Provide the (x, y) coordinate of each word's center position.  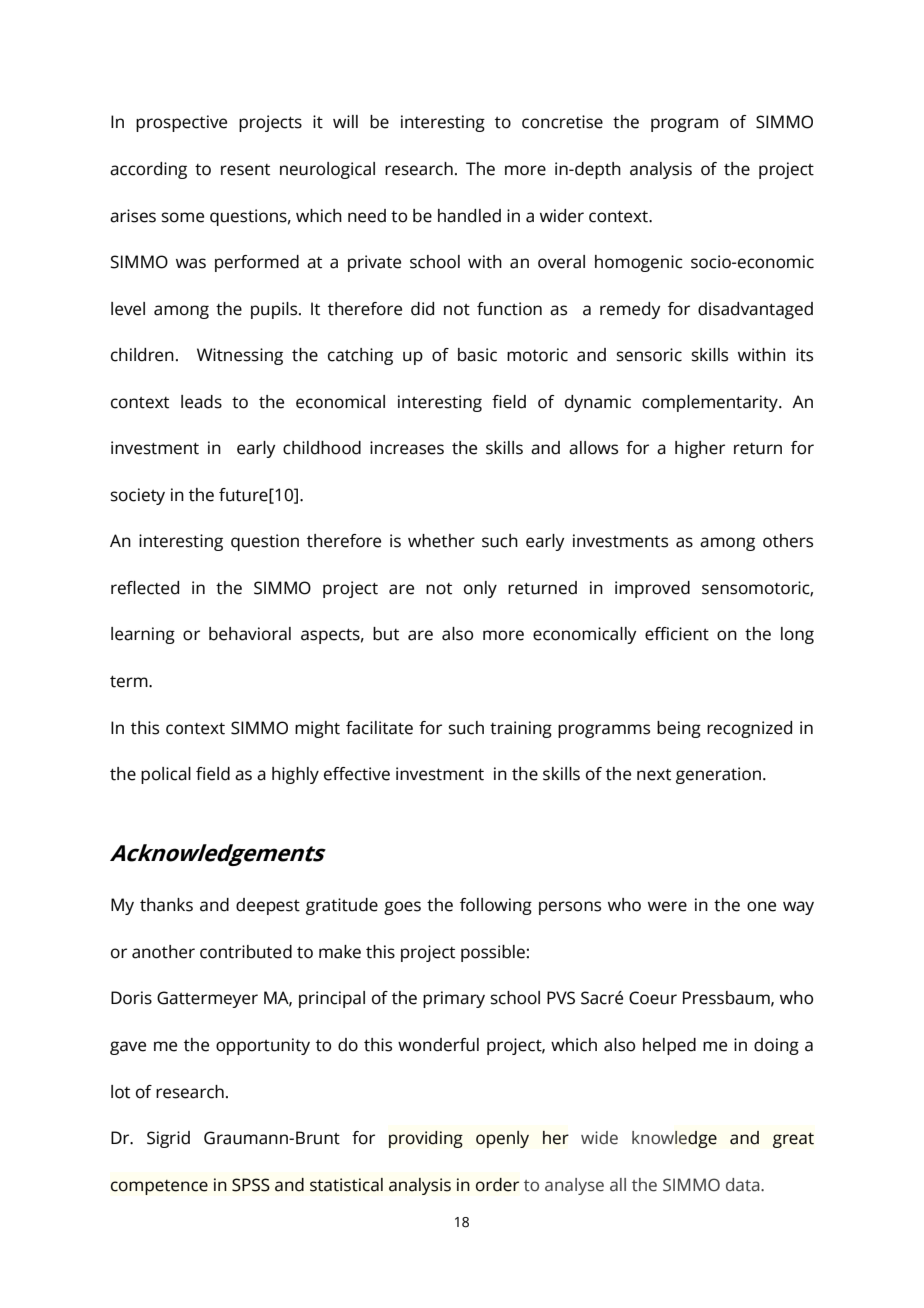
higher (700, 449)
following (496, 906)
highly (295, 775)
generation (718, 775)
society (138, 496)
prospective (181, 123)
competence (159, 1187)
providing (426, 1139)
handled (469, 216)
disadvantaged (755, 310)
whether (441, 541)
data (744, 1185)
